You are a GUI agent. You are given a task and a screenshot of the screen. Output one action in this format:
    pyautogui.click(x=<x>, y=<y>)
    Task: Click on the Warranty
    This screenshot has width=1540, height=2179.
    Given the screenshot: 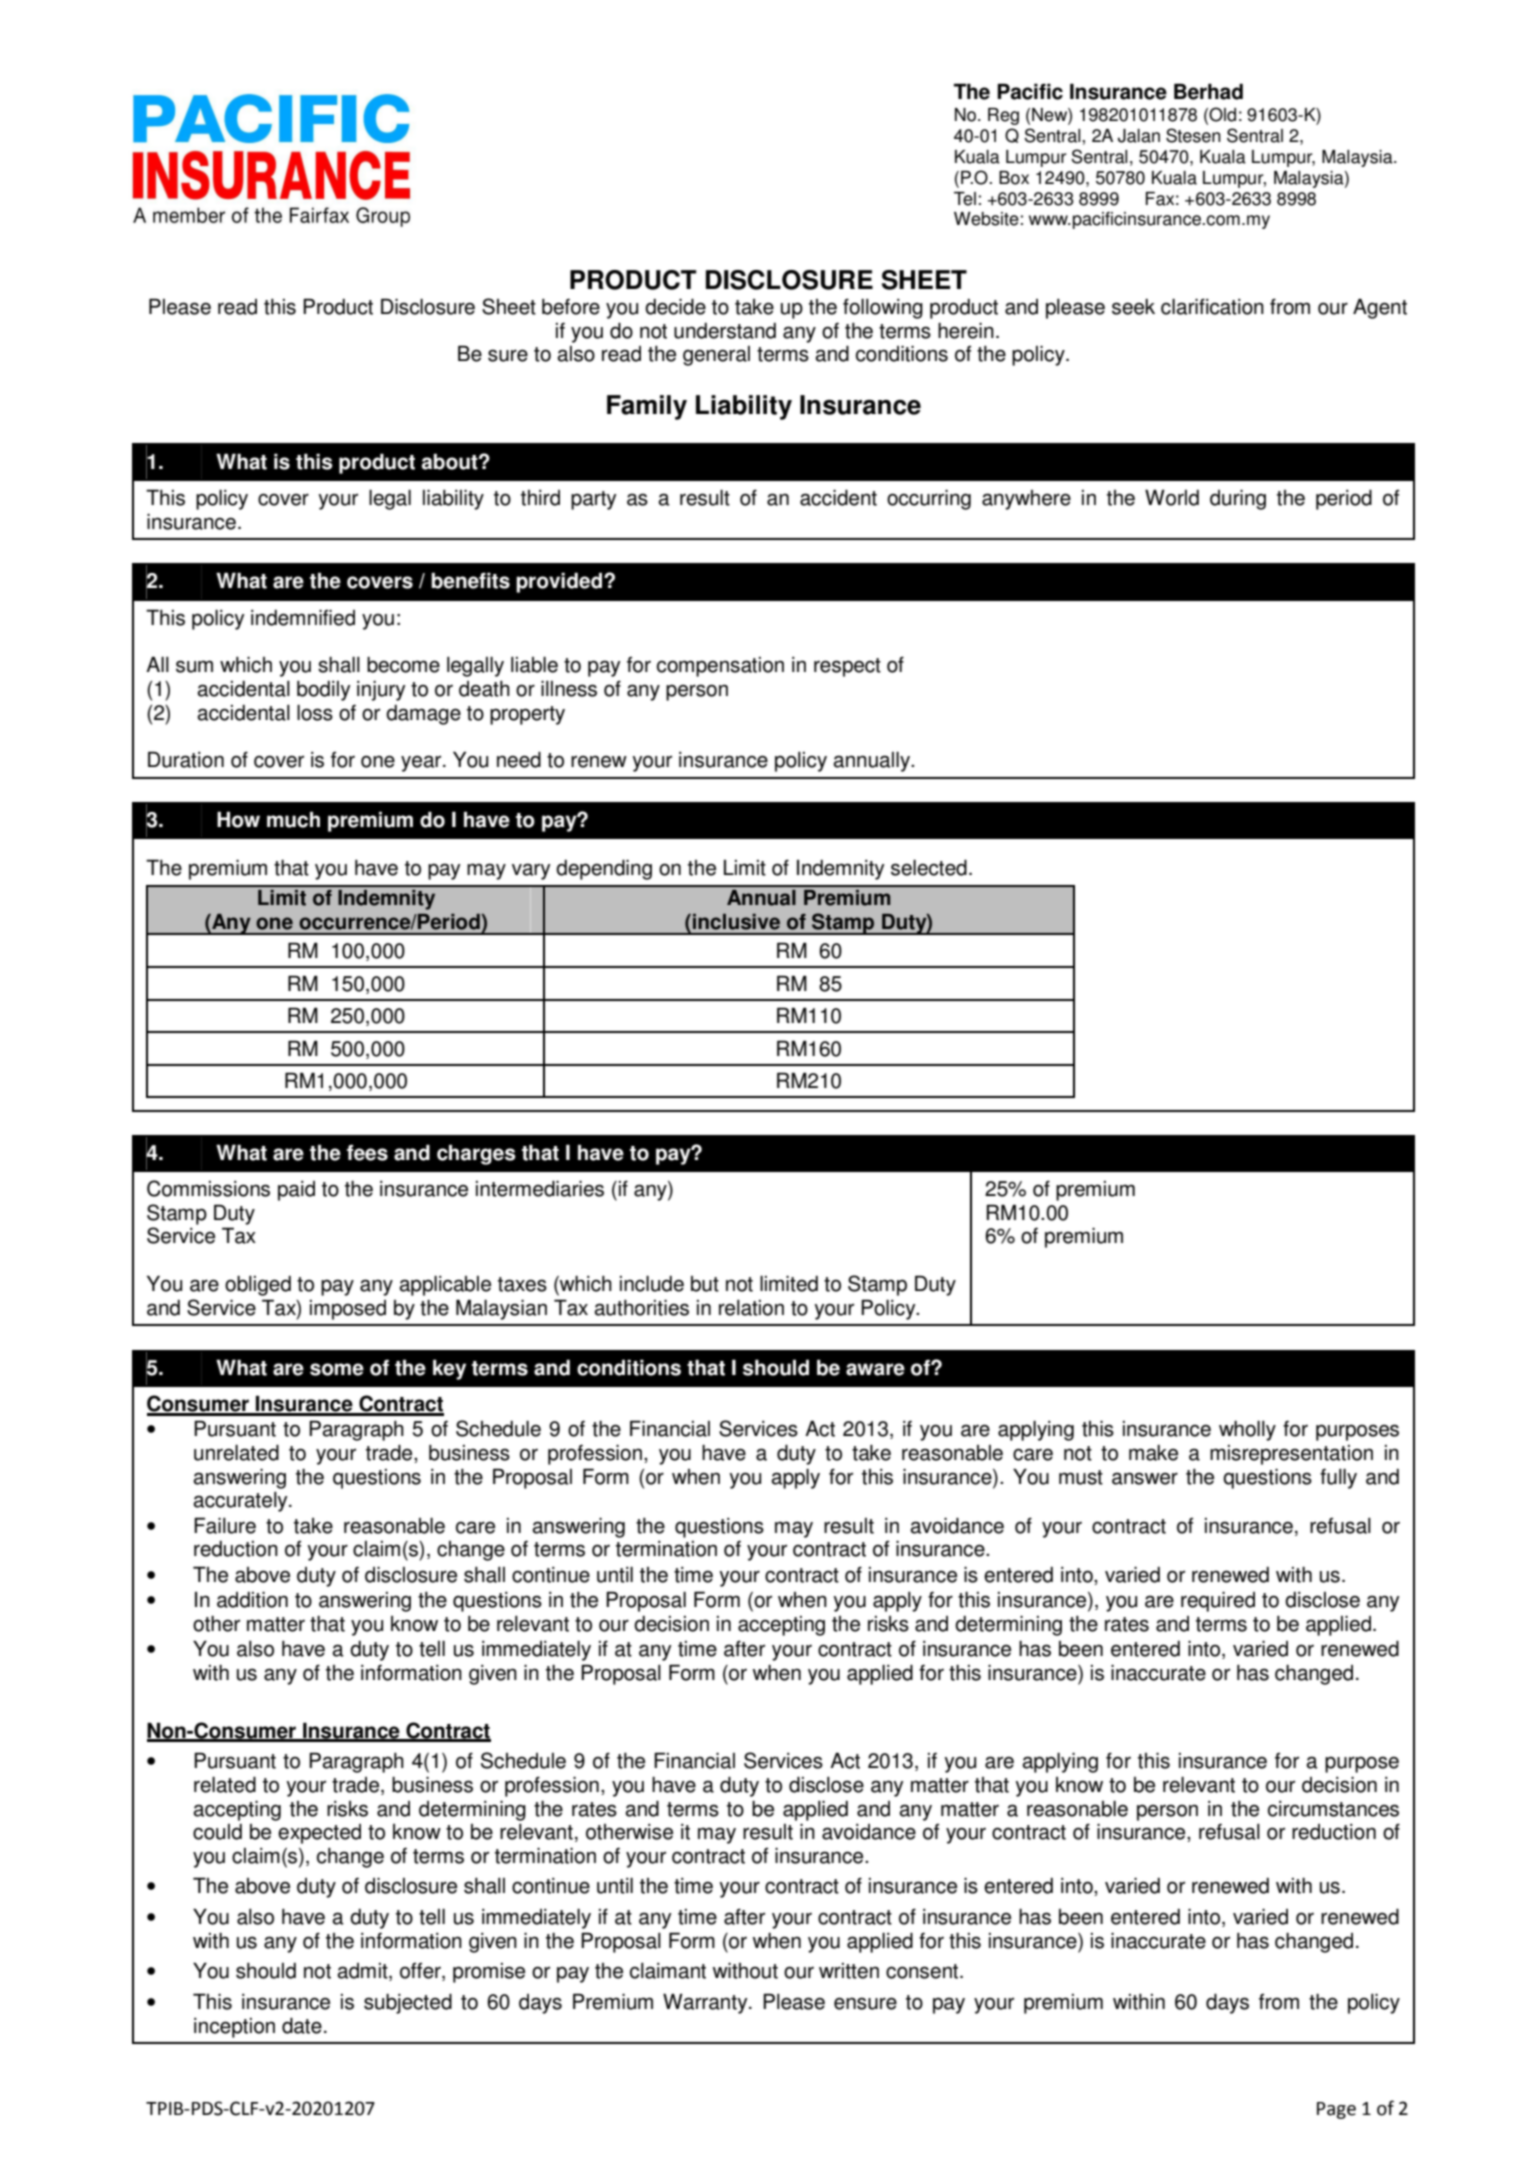 What is the action you would take?
    pyautogui.click(x=706, y=2003)
